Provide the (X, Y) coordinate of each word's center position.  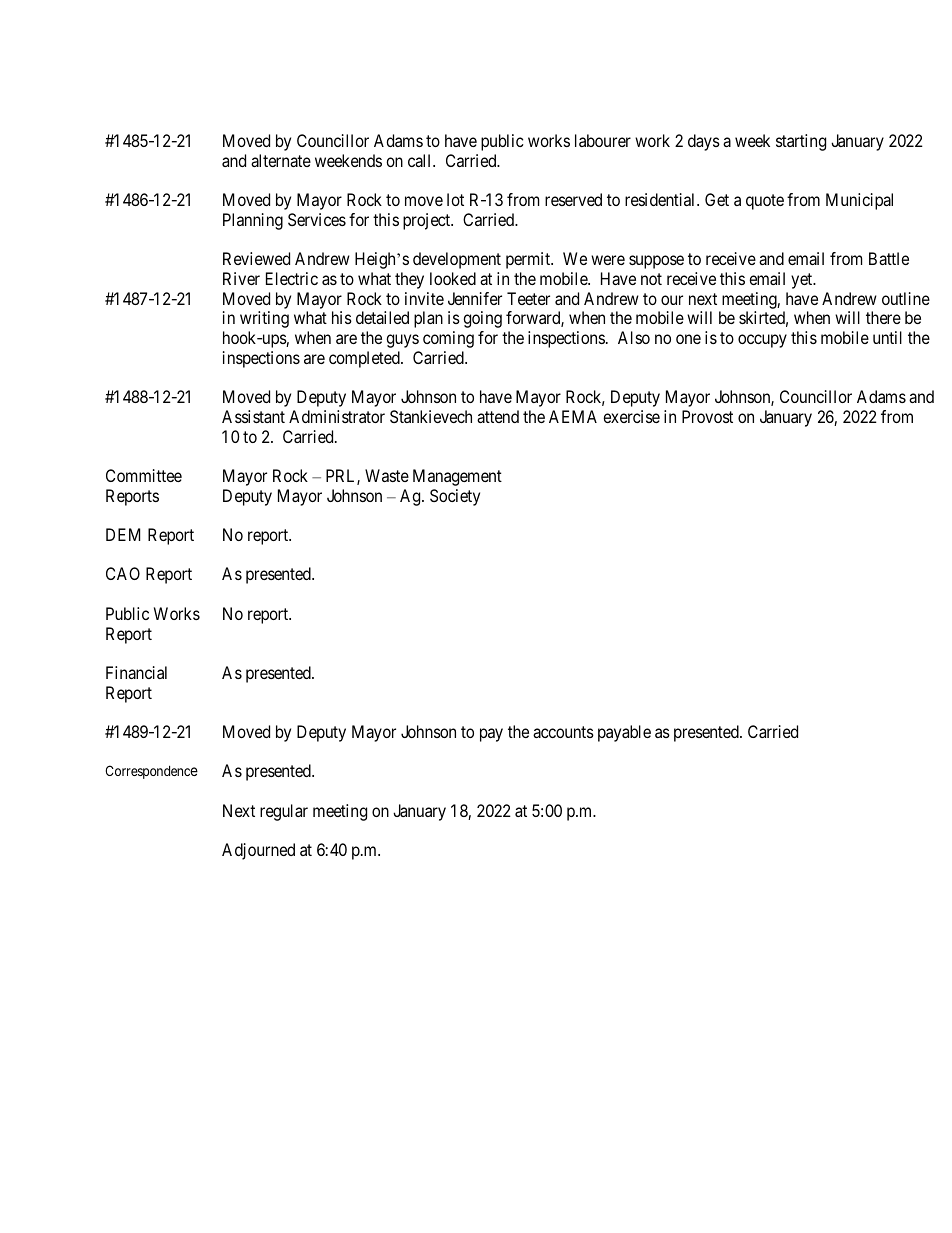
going (482, 319)
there (883, 317)
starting (801, 142)
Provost (707, 416)
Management (457, 477)
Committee (144, 475)
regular (284, 812)
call (421, 160)
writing (264, 319)
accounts (563, 732)
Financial (136, 672)
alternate (281, 160)
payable (624, 733)
